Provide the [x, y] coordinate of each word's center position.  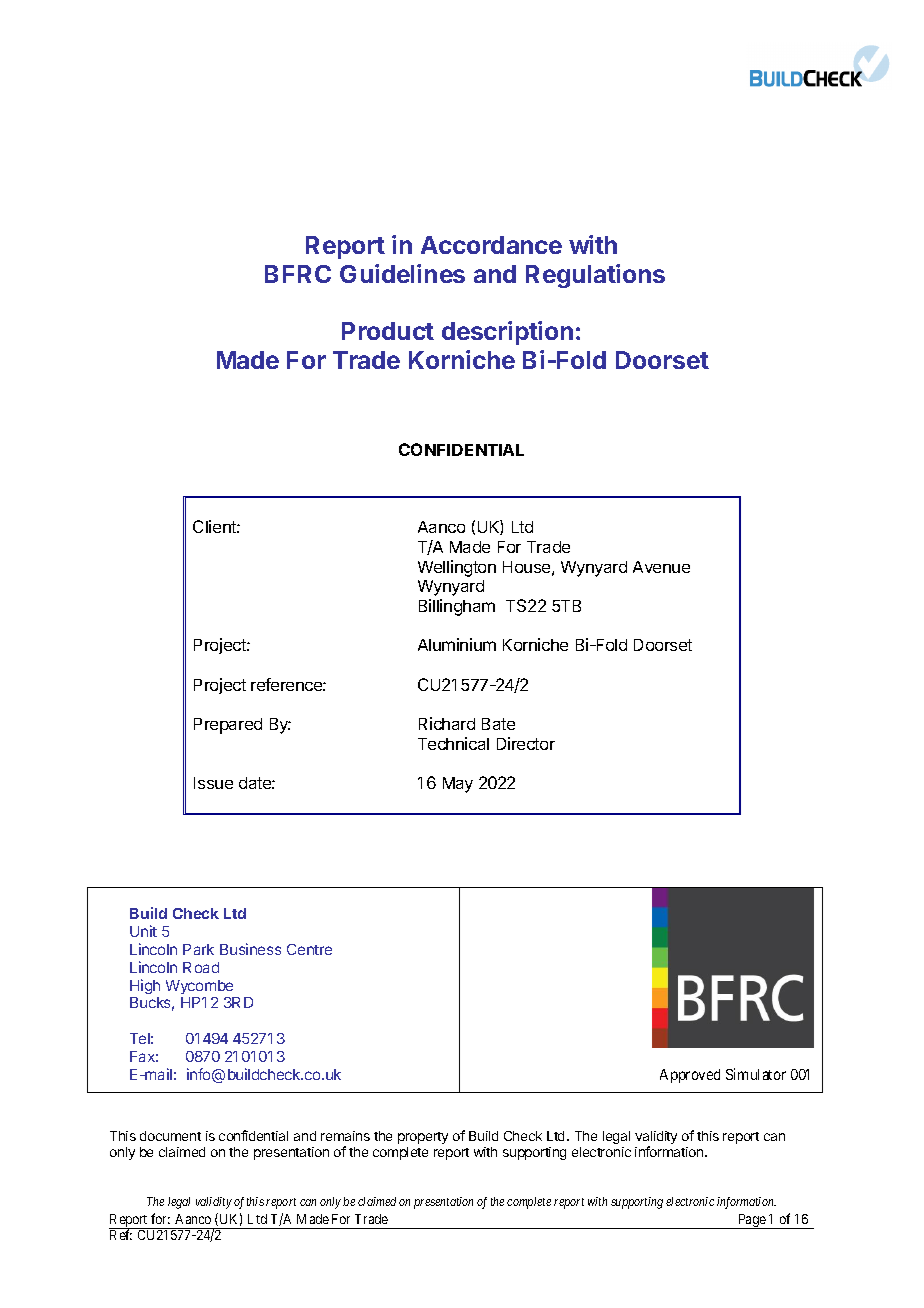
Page [752, 1221]
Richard [447, 723]
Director [526, 743]
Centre [309, 949]
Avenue [661, 567]
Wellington [457, 568]
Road [201, 967]
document [170, 1136]
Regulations [595, 276]
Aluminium [457, 644]
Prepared [228, 726]
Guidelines [402, 273]
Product [388, 331]
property [423, 1138]
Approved [690, 1076]
